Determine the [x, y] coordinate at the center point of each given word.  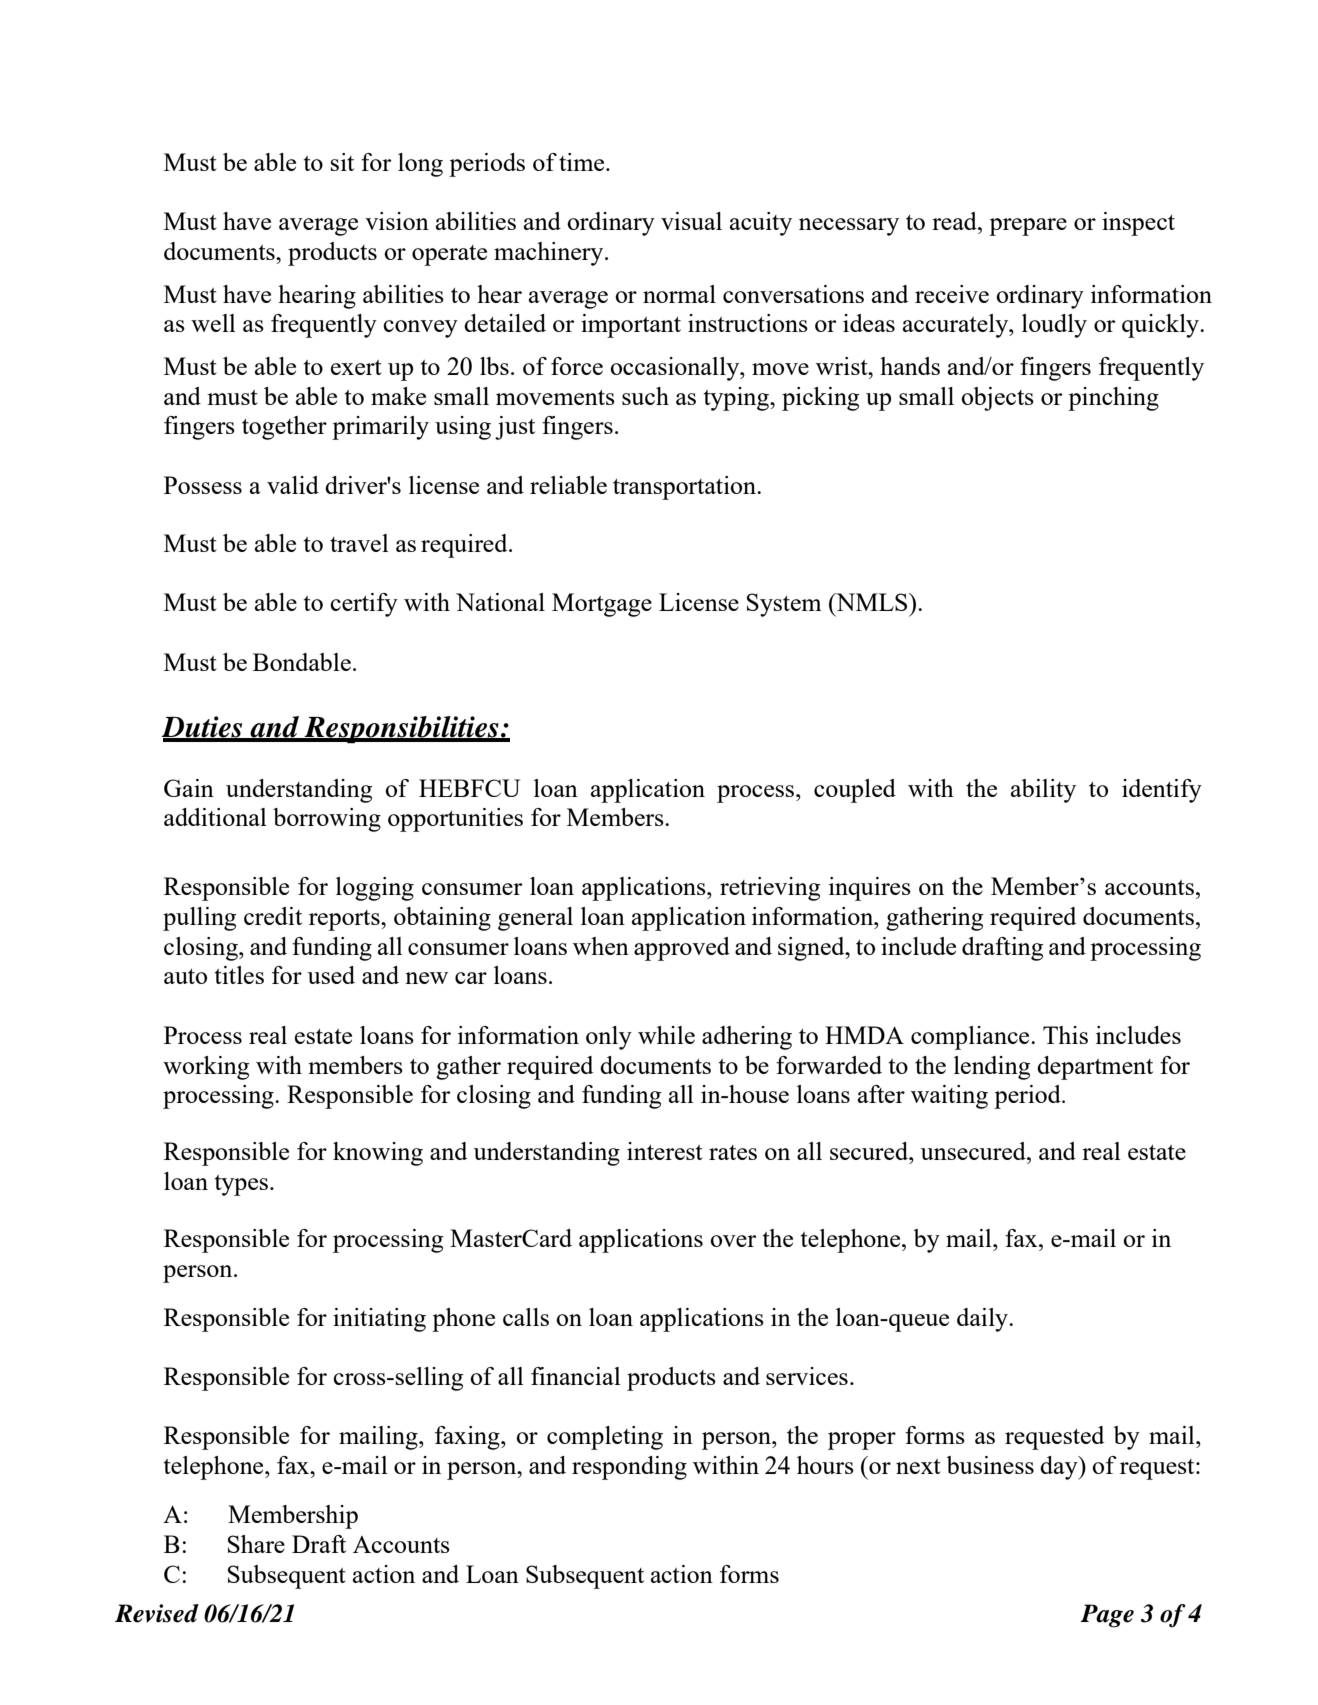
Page [1107, 1616]
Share [256, 1544]
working [206, 1068]
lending [992, 1068]
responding [629, 1468]
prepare [1028, 227]
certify [364, 605]
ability [1043, 791]
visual [691, 221]
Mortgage [602, 605]
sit [342, 162]
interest [665, 1151]
